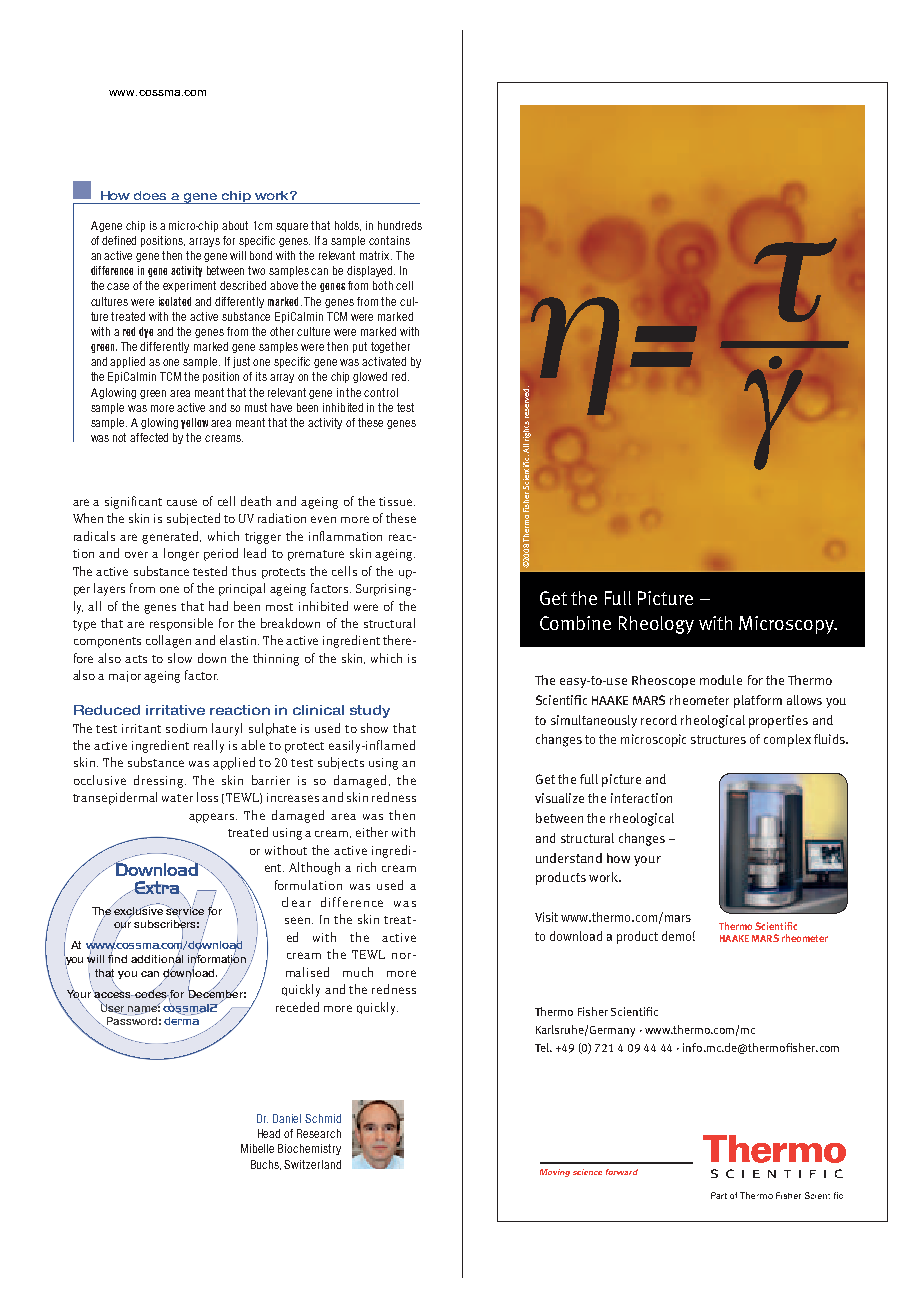 This page has width=924, height=1308. I want to click on Head, so click(269, 1133).
